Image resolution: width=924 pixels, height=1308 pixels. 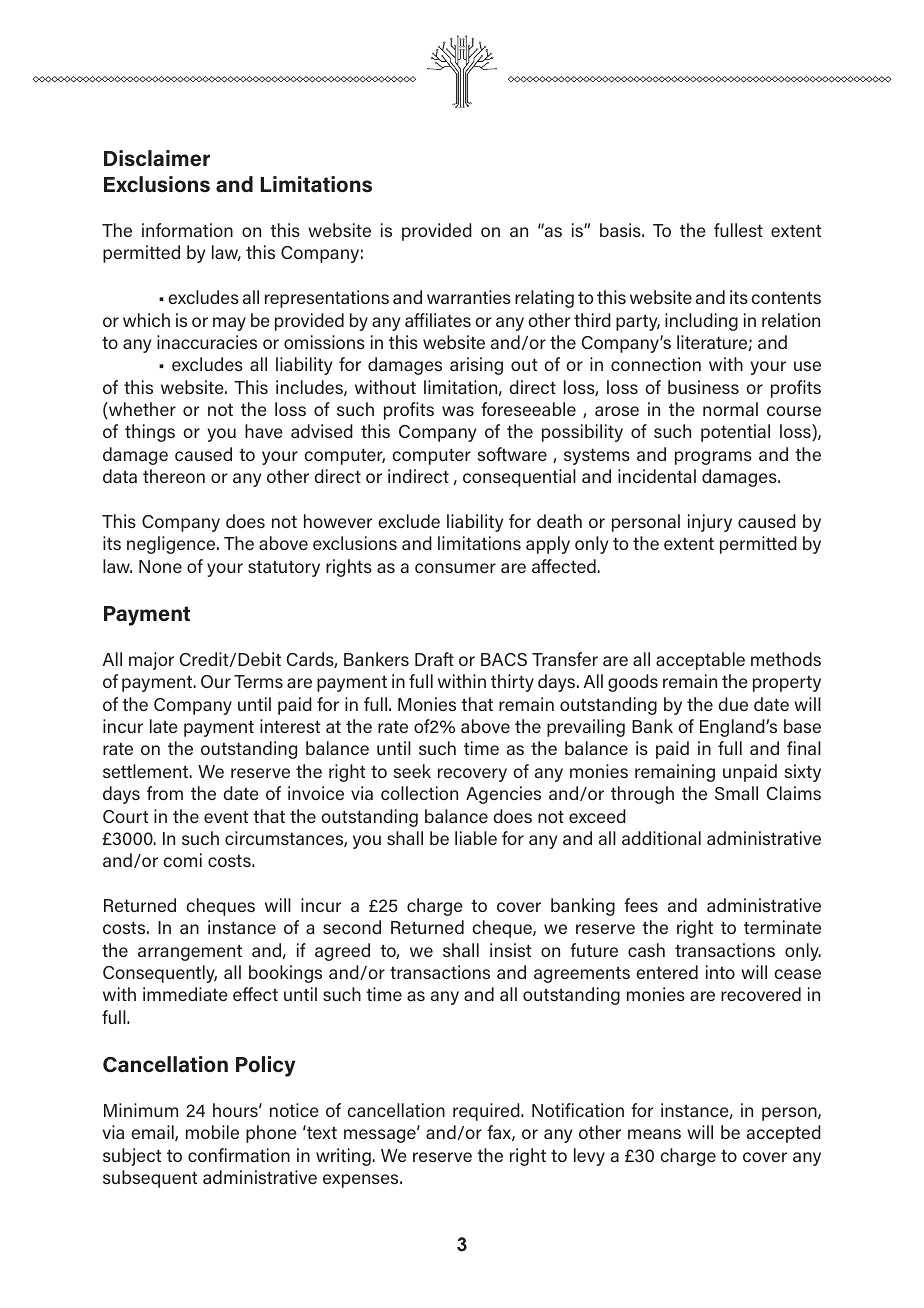 What do you see at coordinates (710, 523) in the screenshot?
I see `injury` at bounding box center [710, 523].
